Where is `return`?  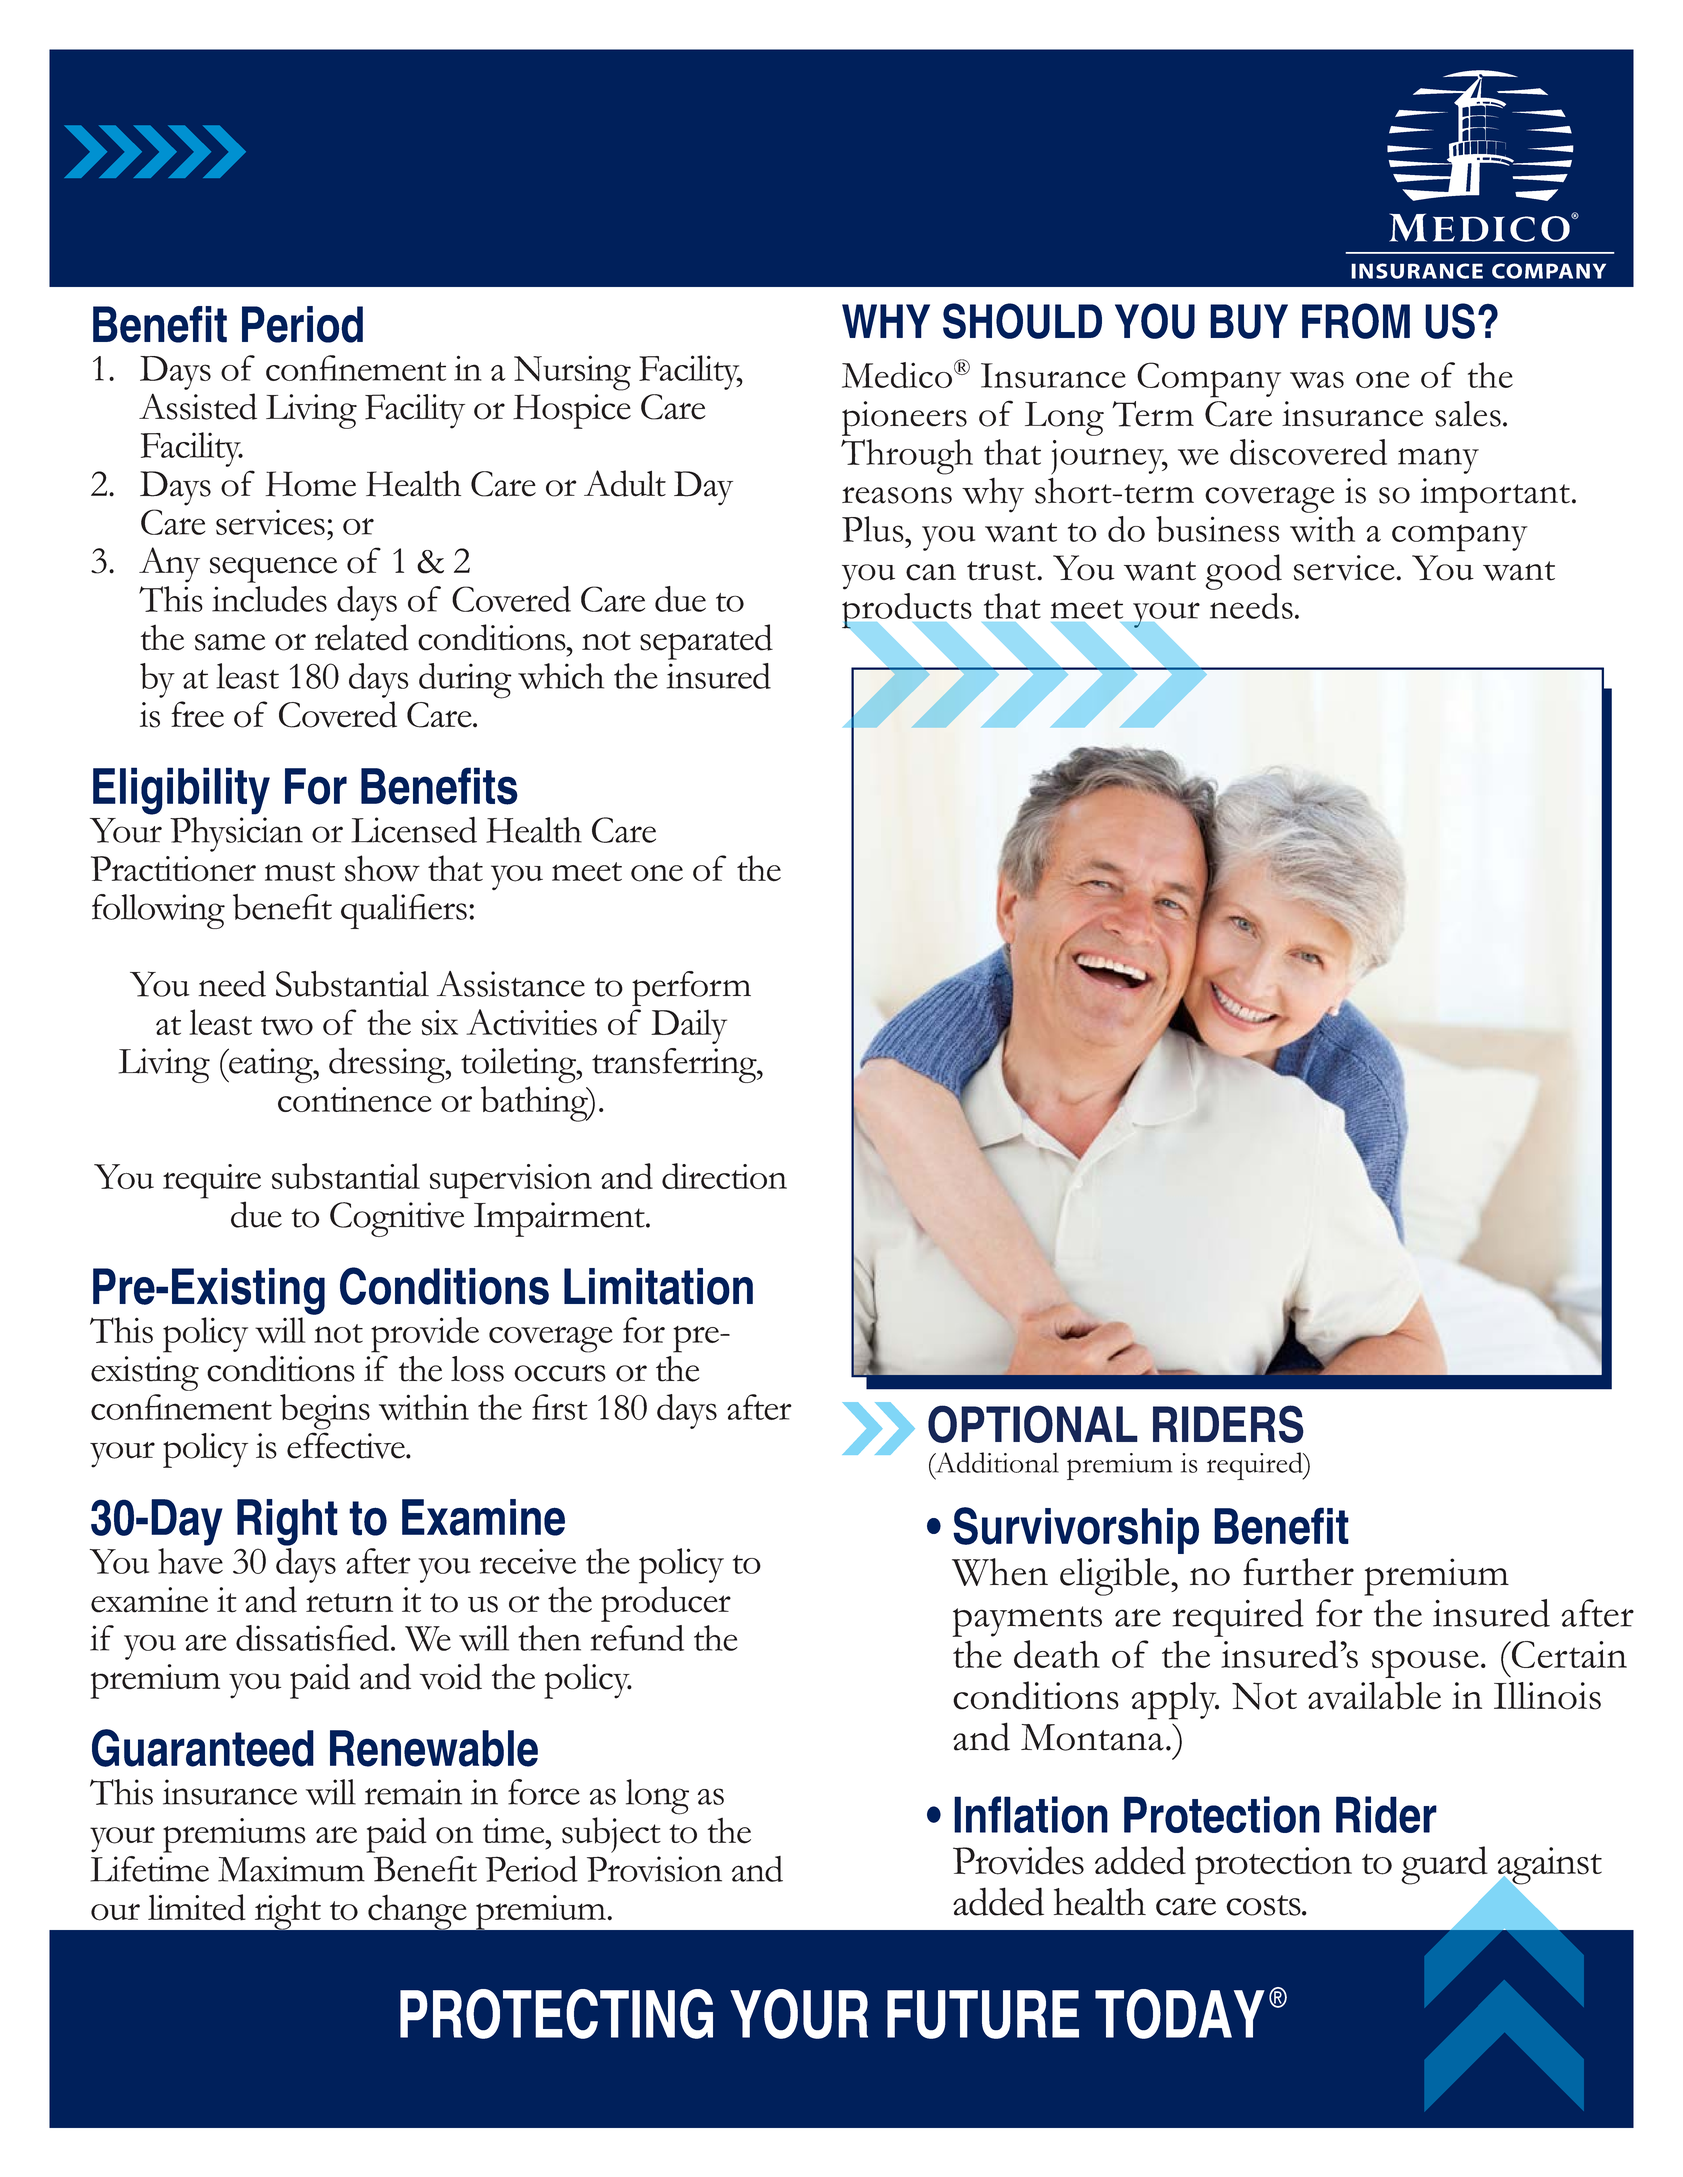 return is located at coordinates (349, 1603).
